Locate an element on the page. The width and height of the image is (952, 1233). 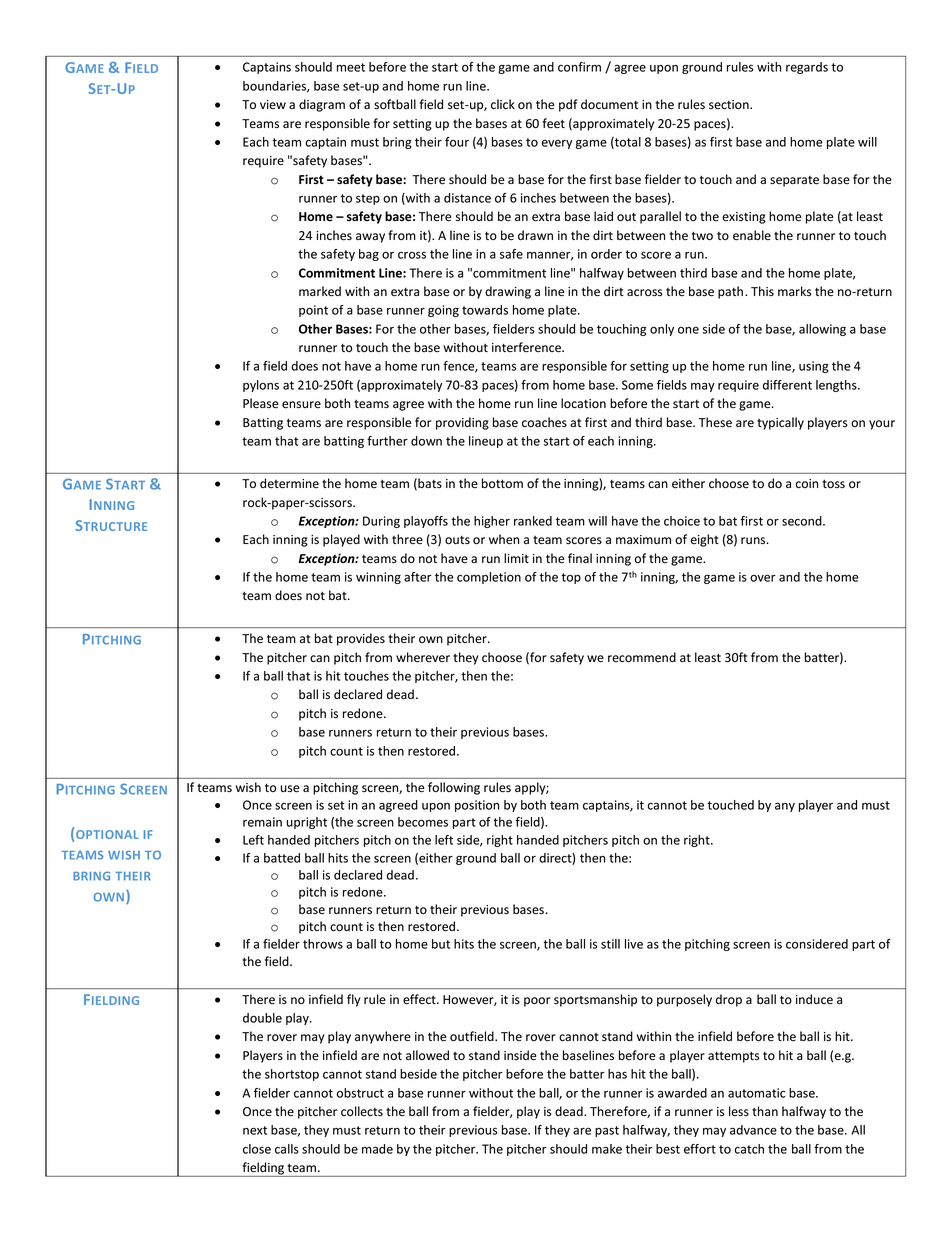
regards is located at coordinates (807, 68).
